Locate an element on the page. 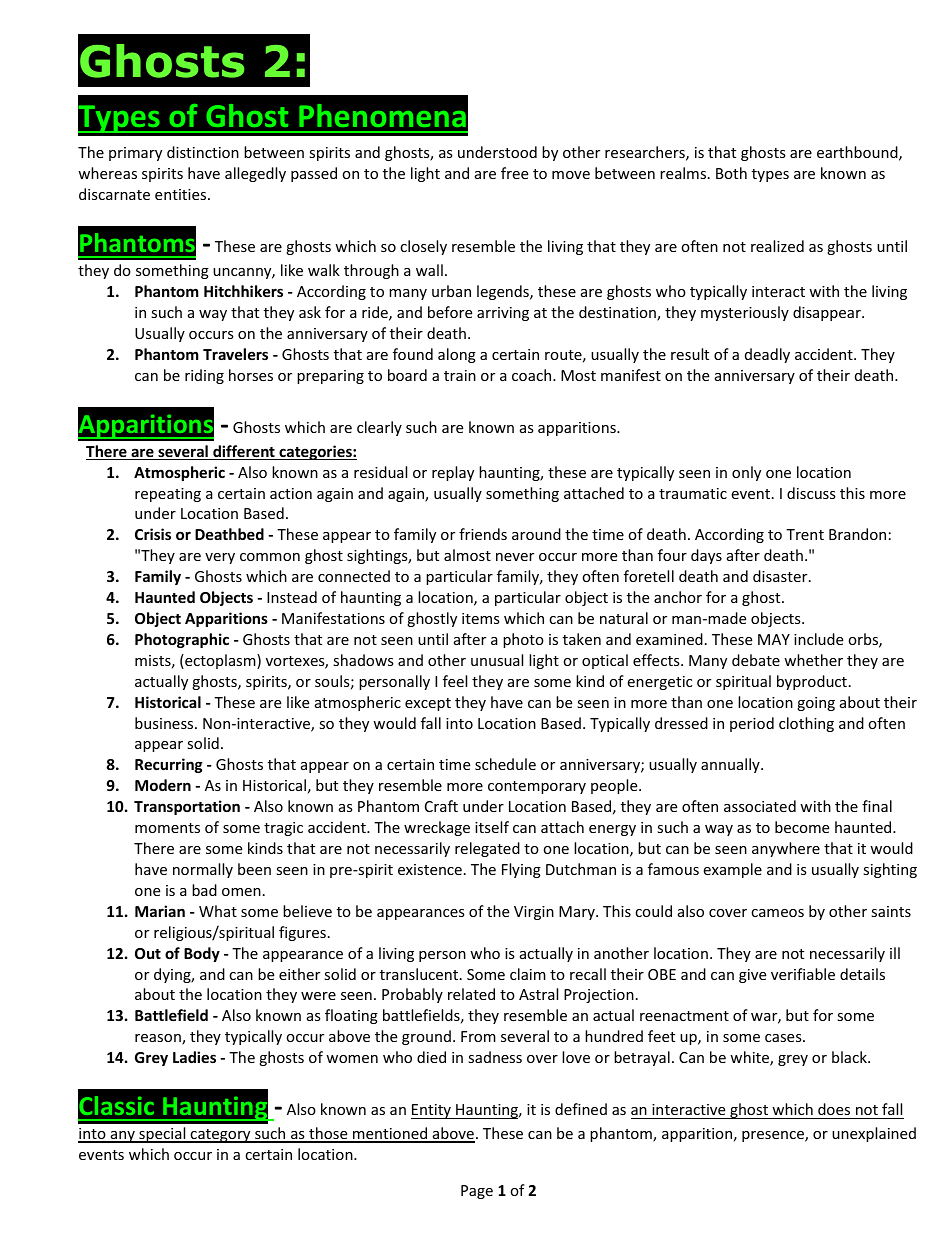  ectoplasm is located at coordinates (220, 661).
